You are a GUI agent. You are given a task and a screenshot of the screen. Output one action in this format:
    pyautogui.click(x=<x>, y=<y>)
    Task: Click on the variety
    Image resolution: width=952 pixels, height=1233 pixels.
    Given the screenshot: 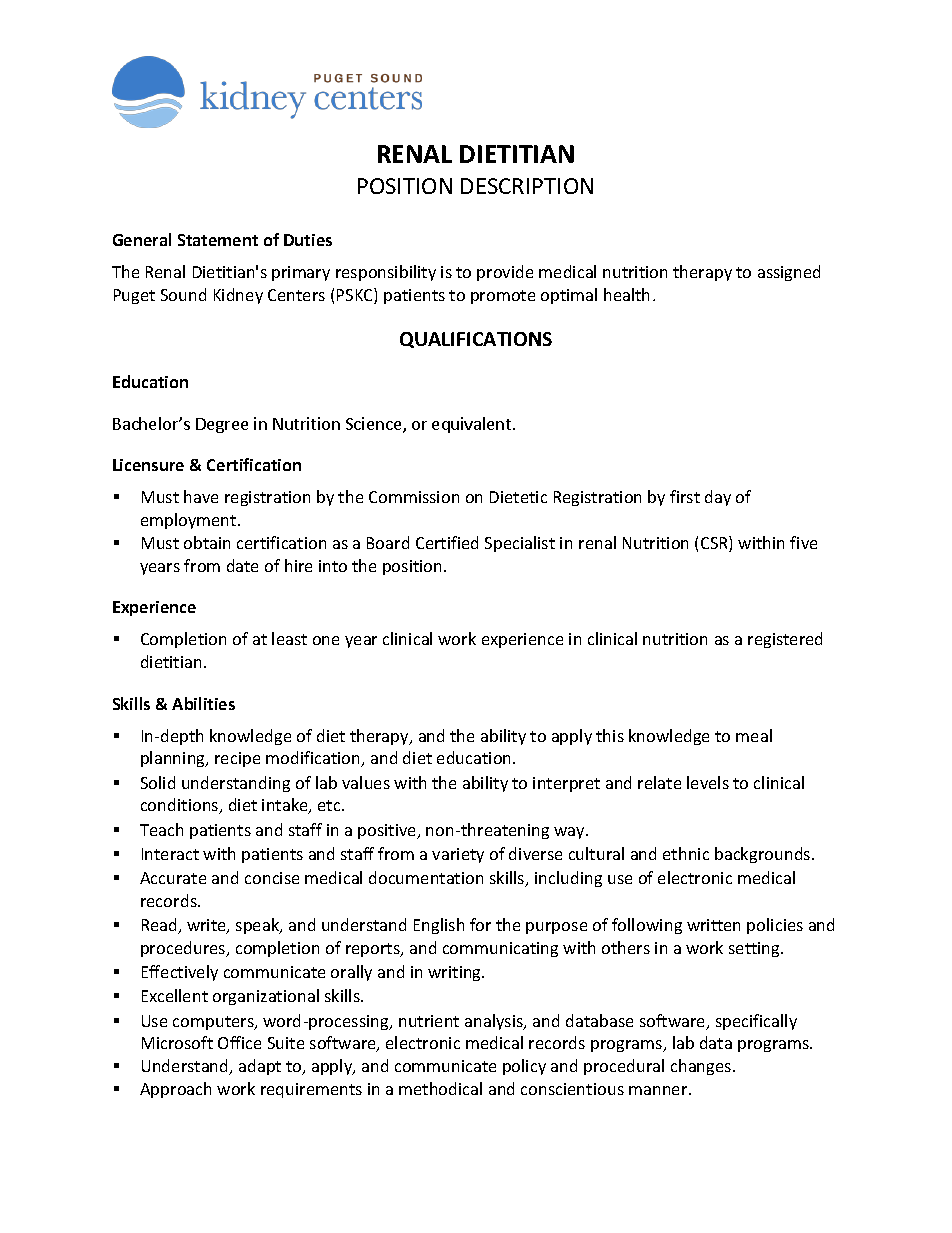 What is the action you would take?
    pyautogui.click(x=458, y=855)
